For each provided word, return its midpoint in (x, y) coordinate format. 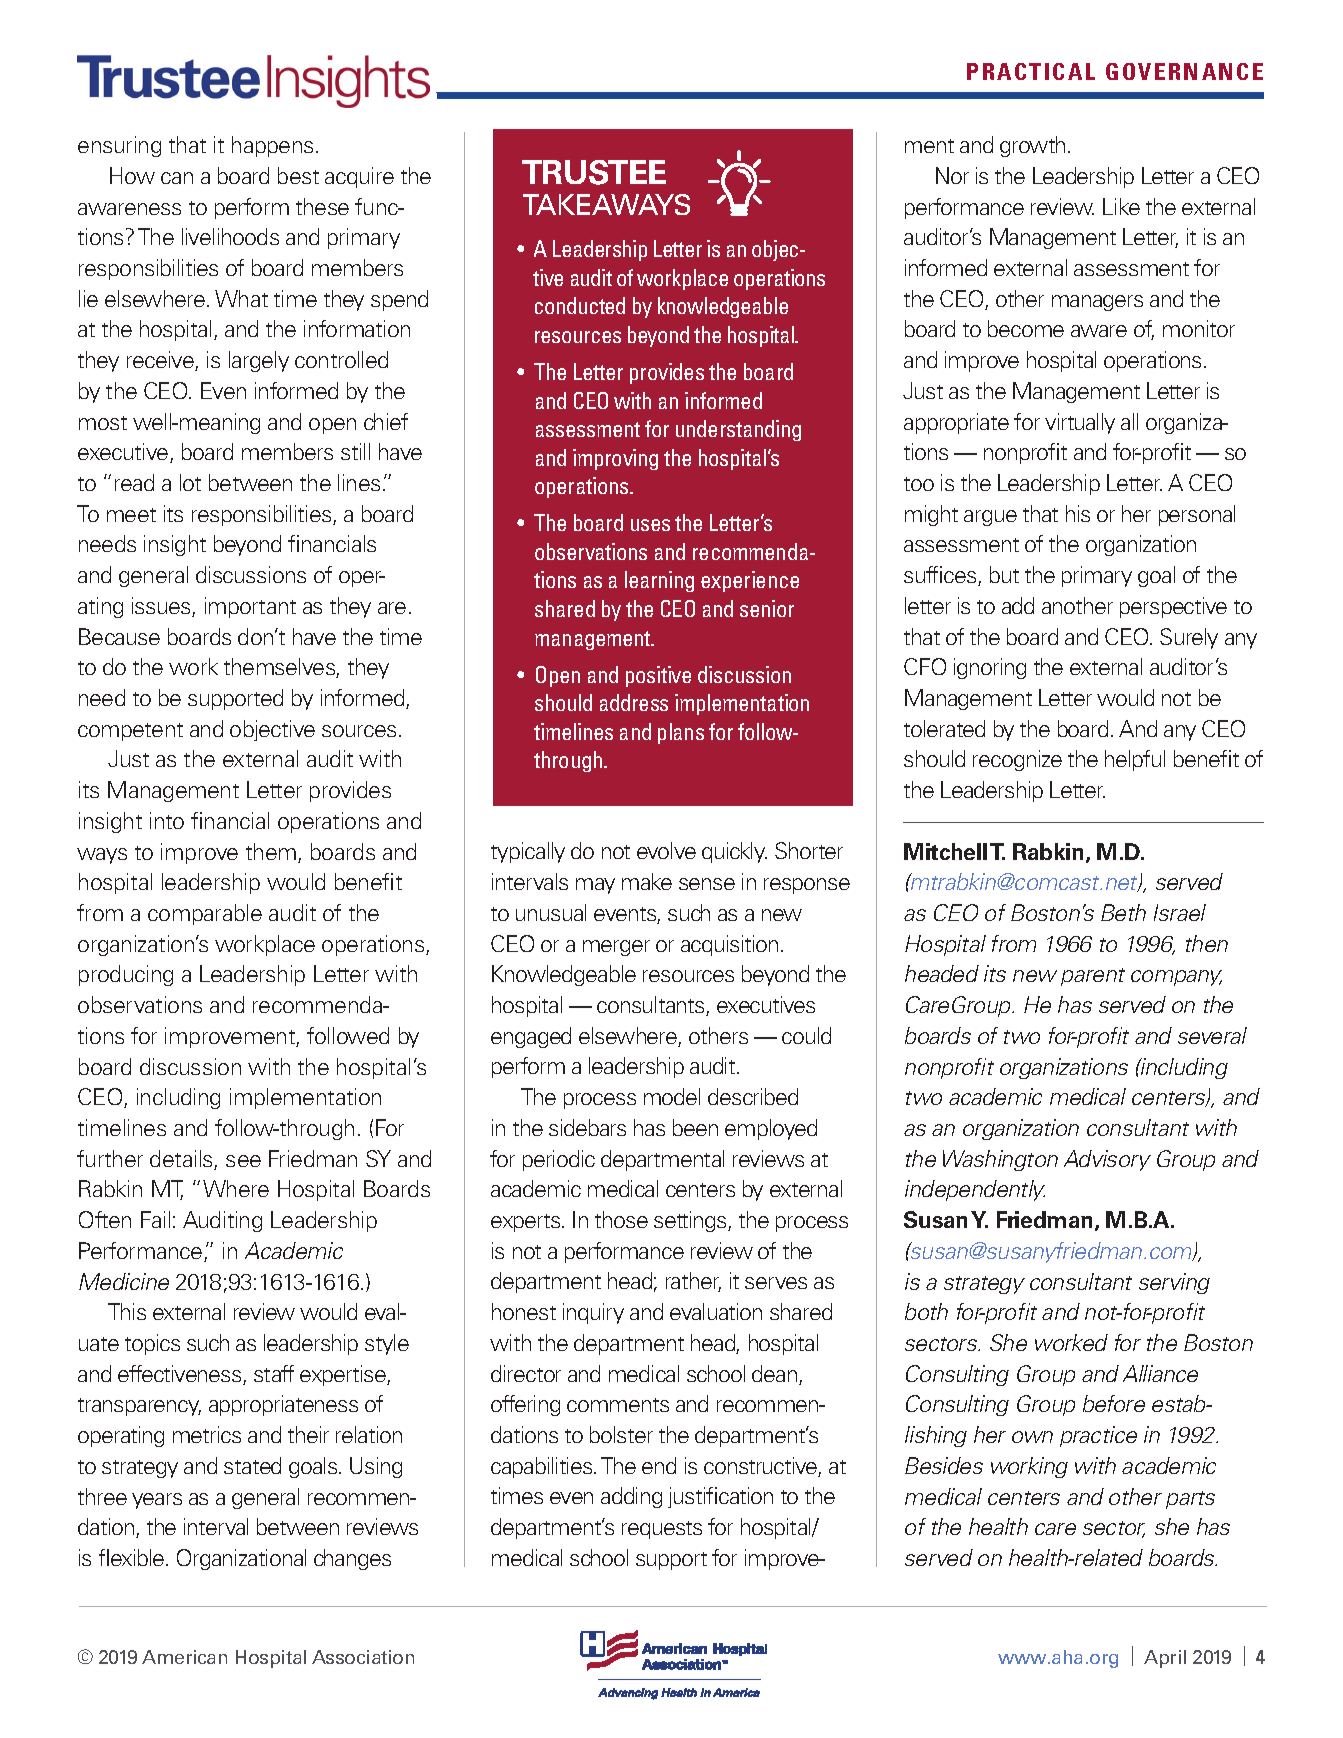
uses (650, 525)
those (621, 1219)
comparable (205, 914)
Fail (155, 1219)
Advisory (1107, 1160)
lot (190, 482)
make (647, 881)
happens (272, 146)
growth (1032, 146)
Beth (1123, 912)
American (184, 1657)
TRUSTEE (594, 172)
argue (990, 518)
